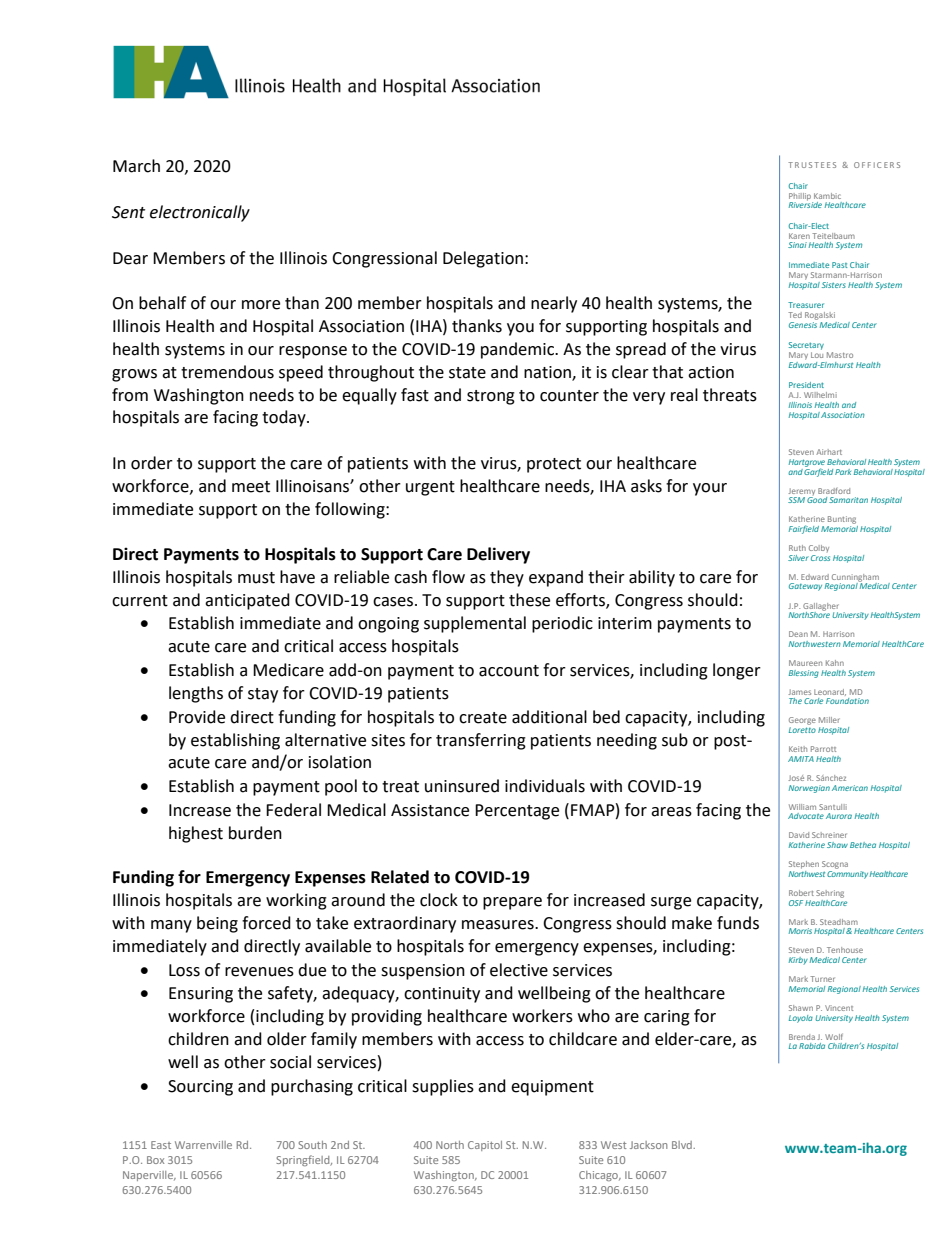 The height and width of the screenshot is (1233, 952). What do you see at coordinates (485, 1146) in the screenshot?
I see `Capitol` at bounding box center [485, 1146].
